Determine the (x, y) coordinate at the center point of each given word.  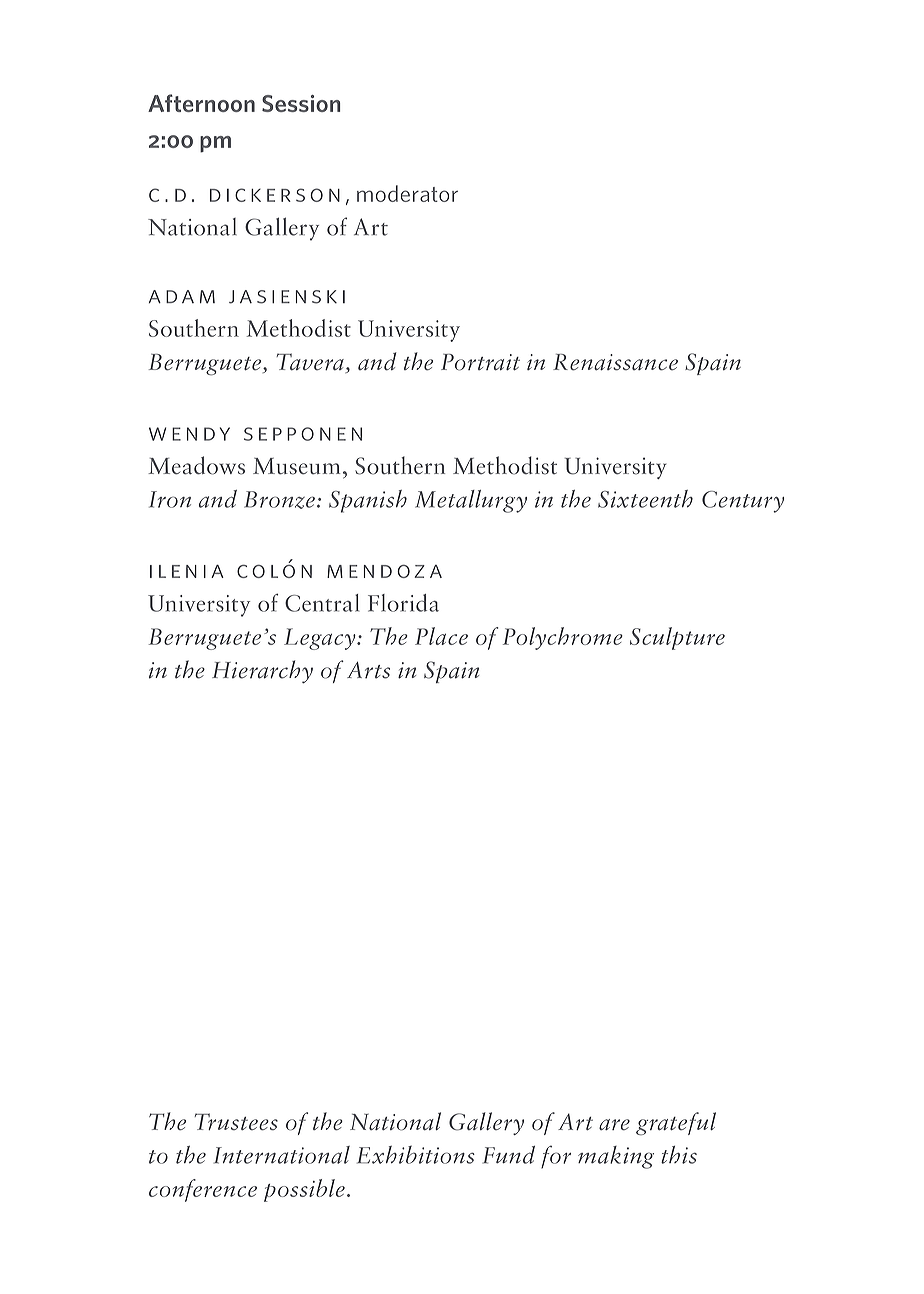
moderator (407, 193)
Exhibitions (416, 1155)
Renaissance (615, 362)
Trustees (236, 1121)
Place (441, 636)
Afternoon (201, 103)
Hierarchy (262, 671)
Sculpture (677, 638)
